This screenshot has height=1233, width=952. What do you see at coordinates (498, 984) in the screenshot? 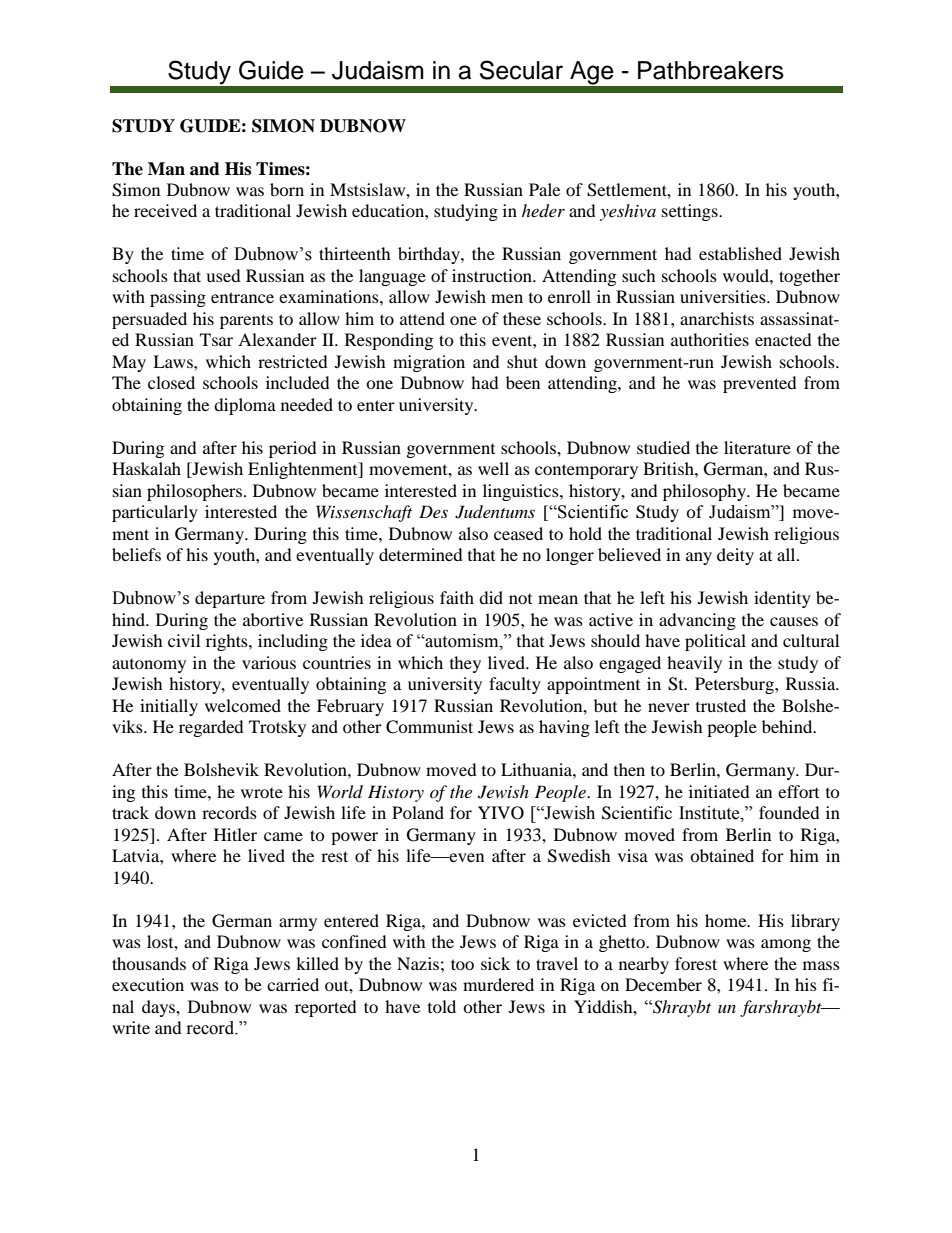
I see `murdered` at bounding box center [498, 984].
